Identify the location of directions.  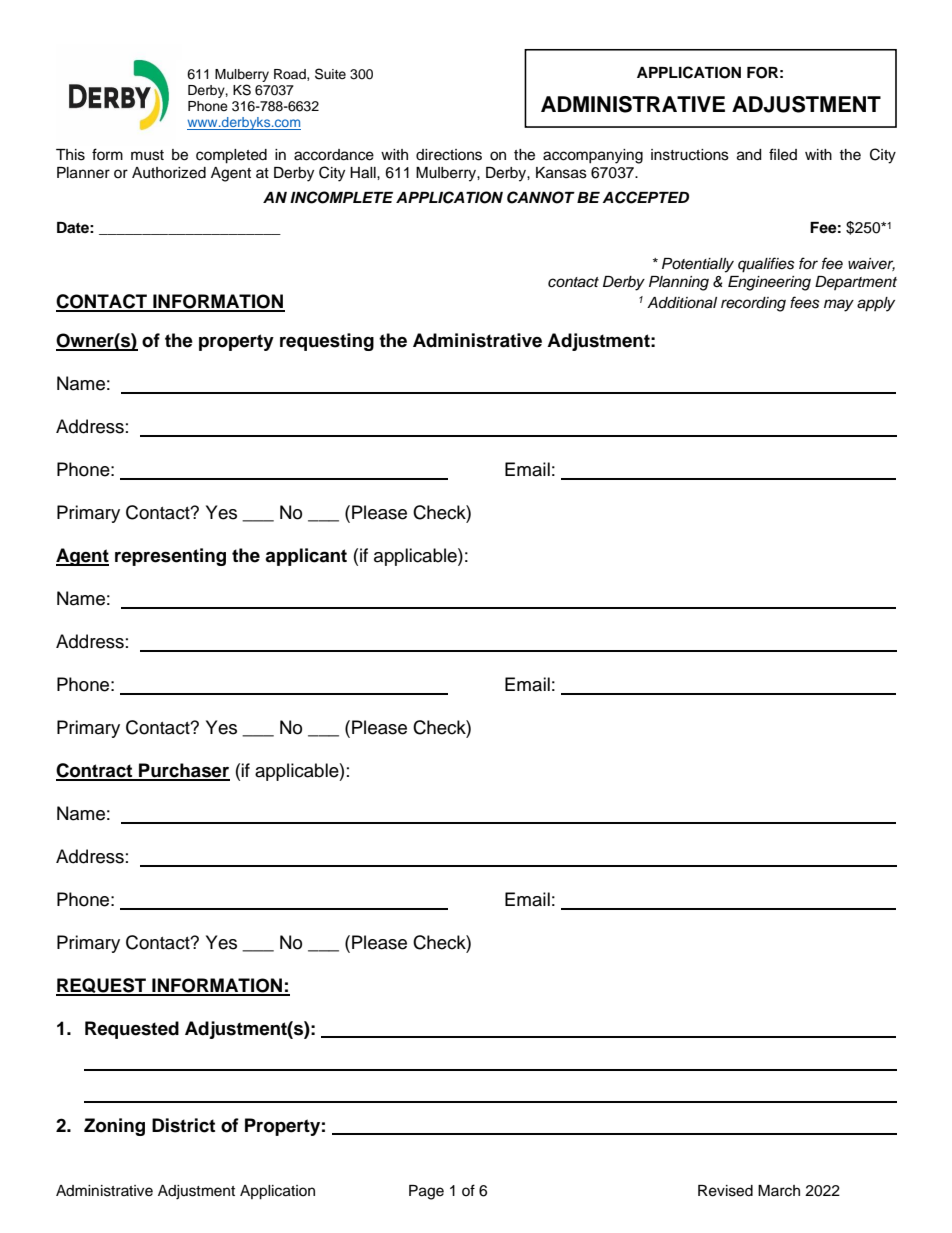
(449, 155).
